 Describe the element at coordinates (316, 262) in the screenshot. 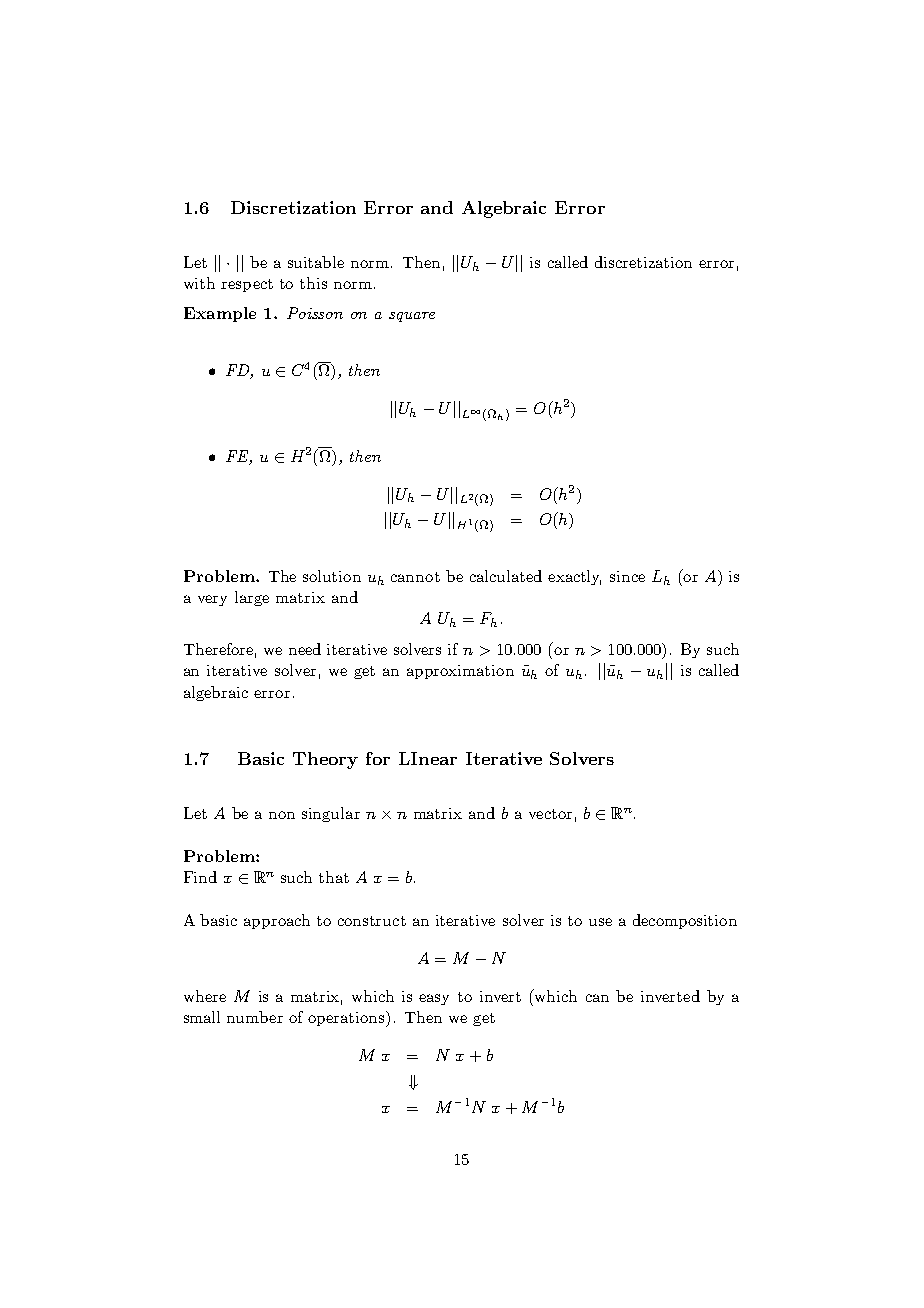

I see `suitable` at that location.
